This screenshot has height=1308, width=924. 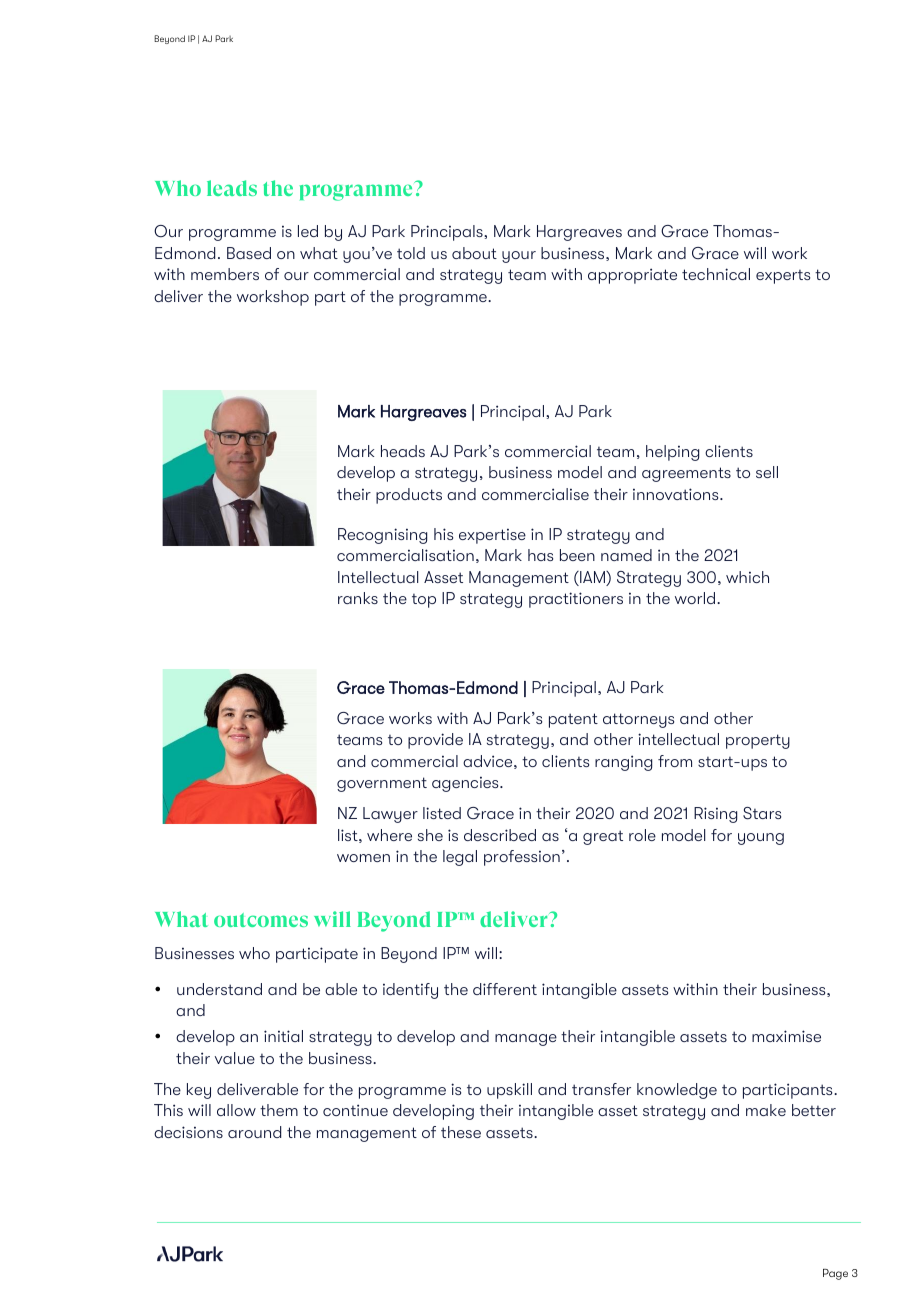 What do you see at coordinates (505, 989) in the screenshot?
I see `different` at bounding box center [505, 989].
